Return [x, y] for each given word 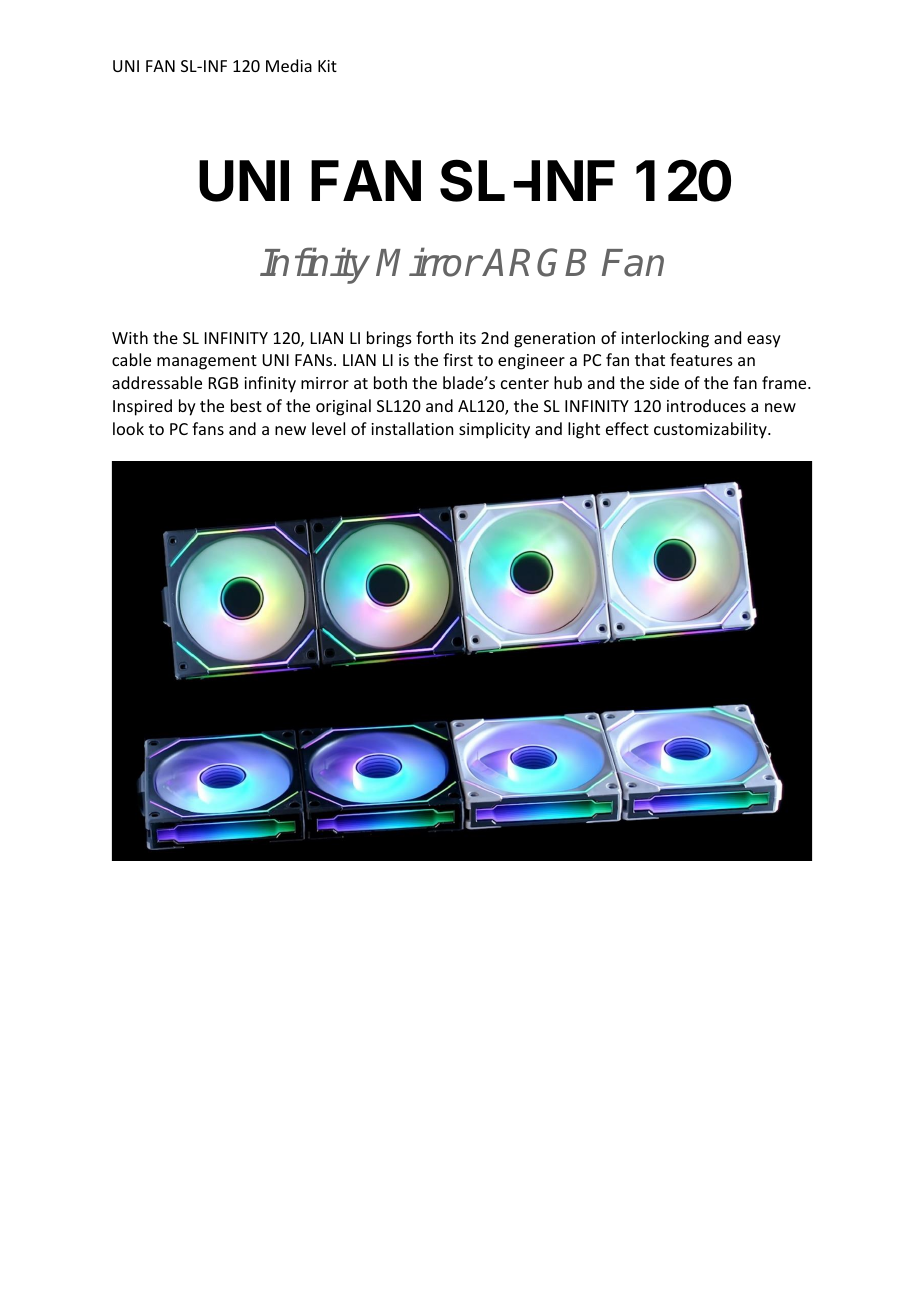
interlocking [665, 339]
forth [434, 337]
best [246, 405]
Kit [327, 66]
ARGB [534, 262]
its [468, 338]
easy [764, 341]
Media [289, 65]
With [130, 337]
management [207, 362]
